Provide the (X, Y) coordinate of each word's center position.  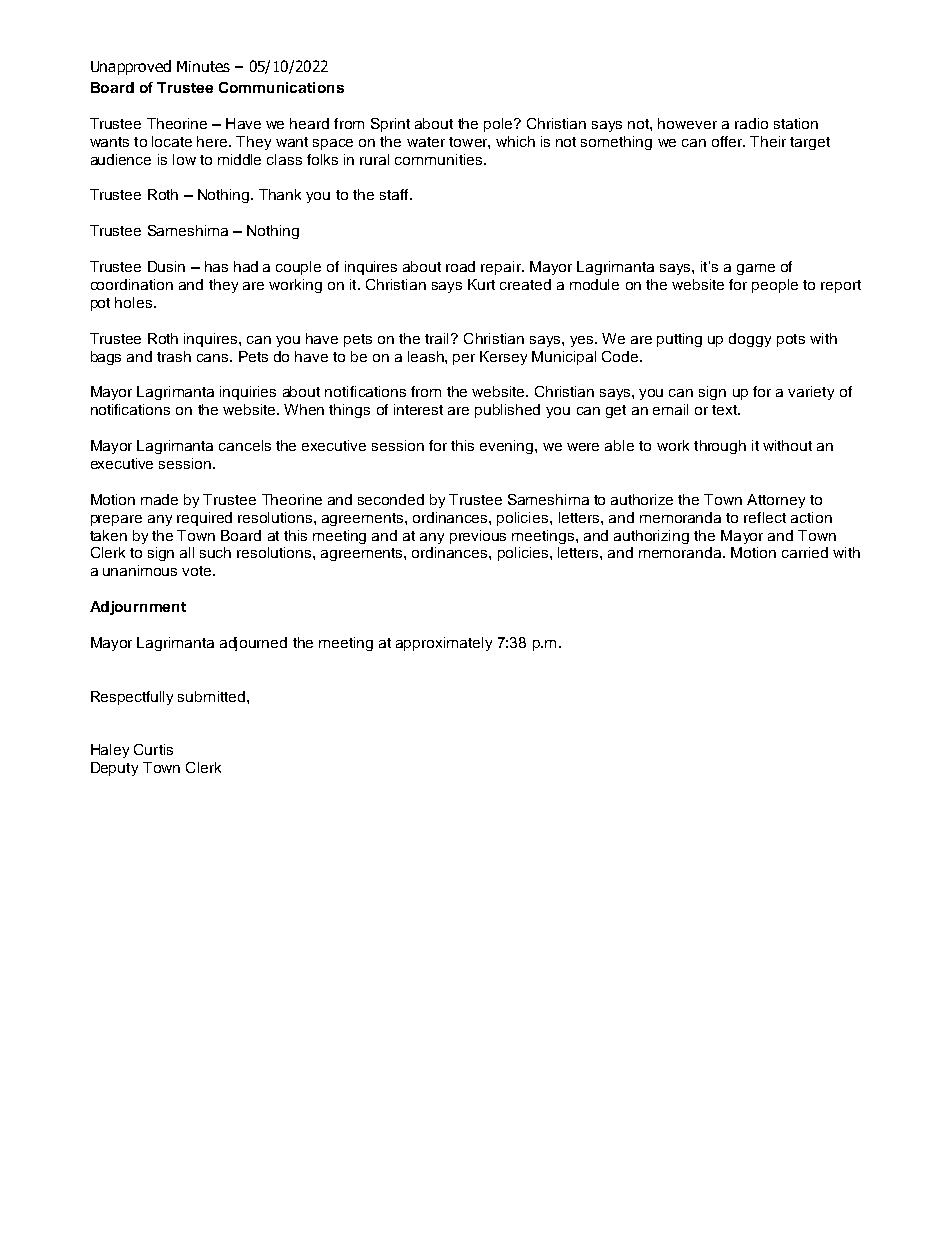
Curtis (153, 749)
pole (499, 125)
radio (751, 123)
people (775, 286)
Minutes (203, 66)
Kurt (481, 284)
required (204, 519)
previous (478, 537)
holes (133, 302)
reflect (765, 517)
